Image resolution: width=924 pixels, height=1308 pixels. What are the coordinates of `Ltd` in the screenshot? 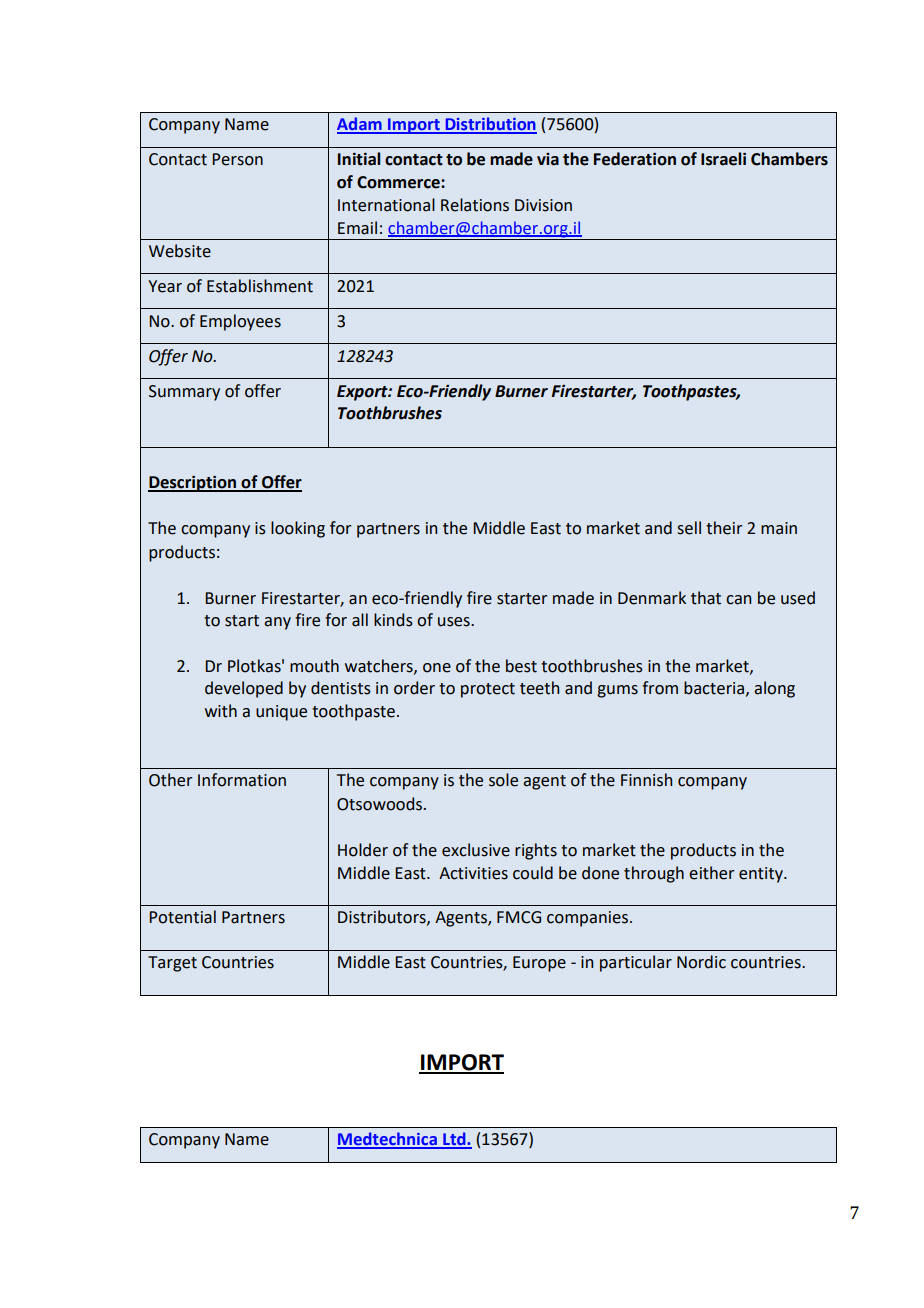 It's located at (454, 1140).
